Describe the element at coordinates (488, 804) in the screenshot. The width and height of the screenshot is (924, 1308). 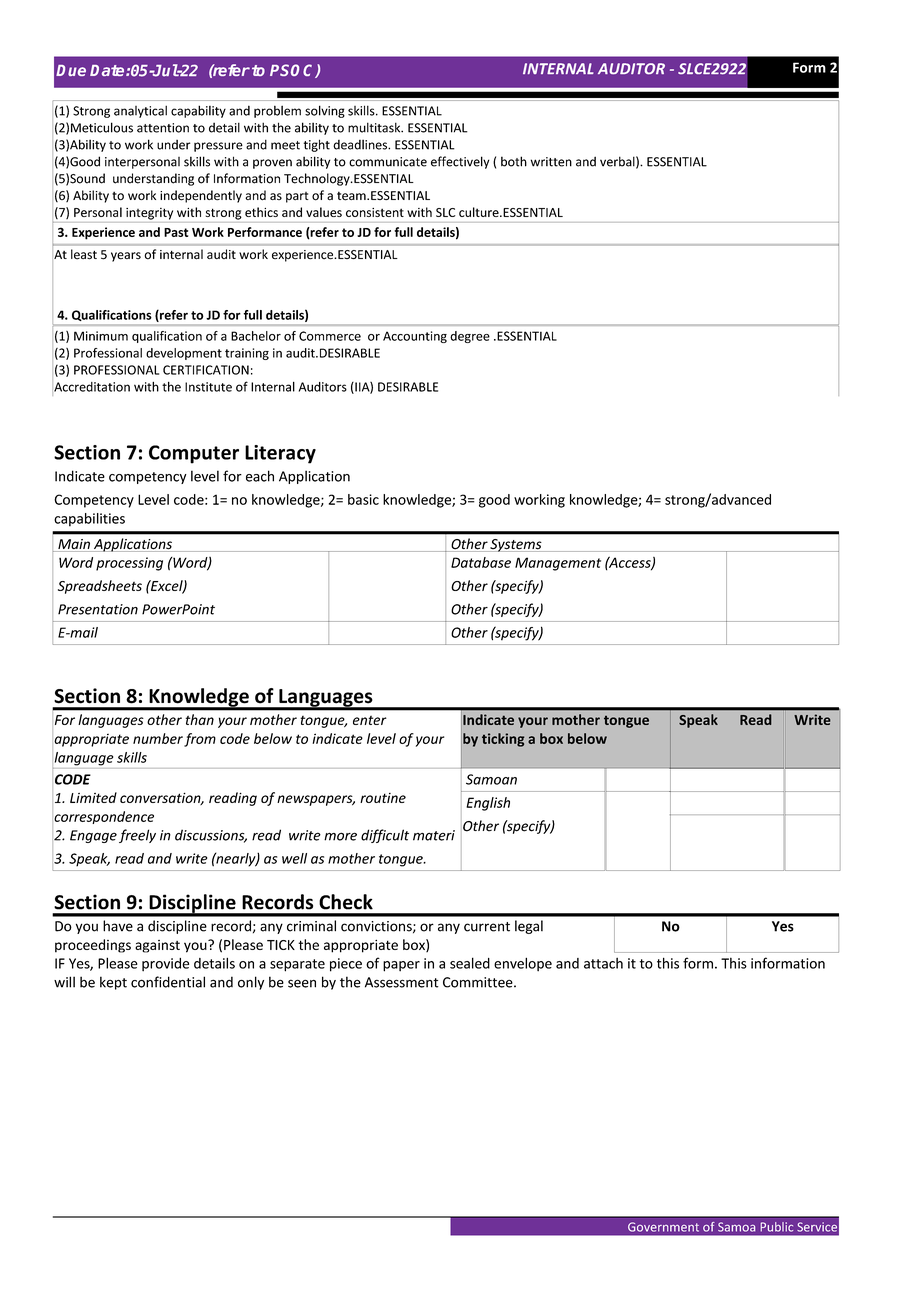
I see `English` at that location.
